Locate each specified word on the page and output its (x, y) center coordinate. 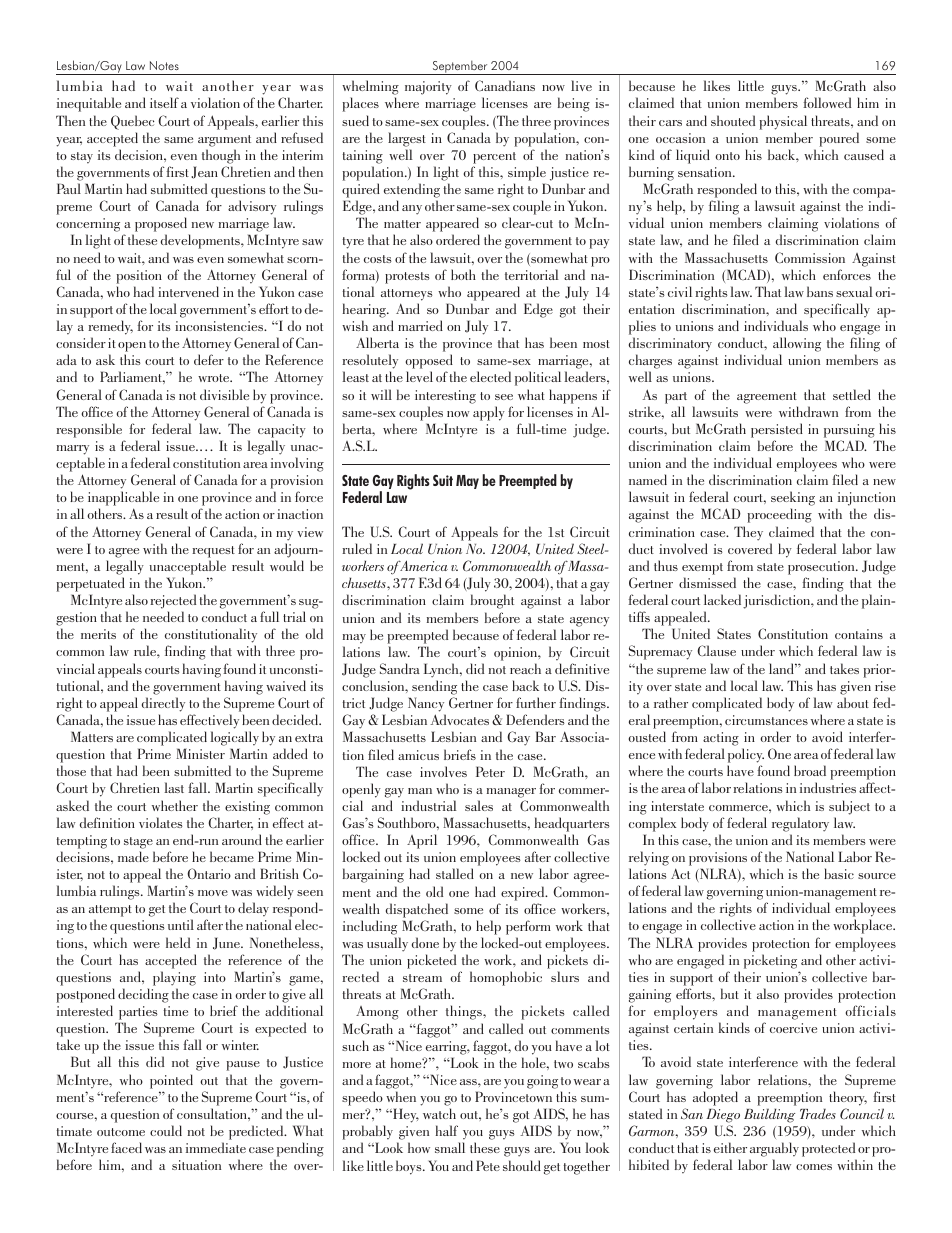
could (166, 1130)
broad (810, 770)
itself (164, 102)
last (174, 787)
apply (489, 413)
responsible (89, 430)
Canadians (505, 85)
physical (783, 122)
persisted (777, 430)
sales (479, 805)
